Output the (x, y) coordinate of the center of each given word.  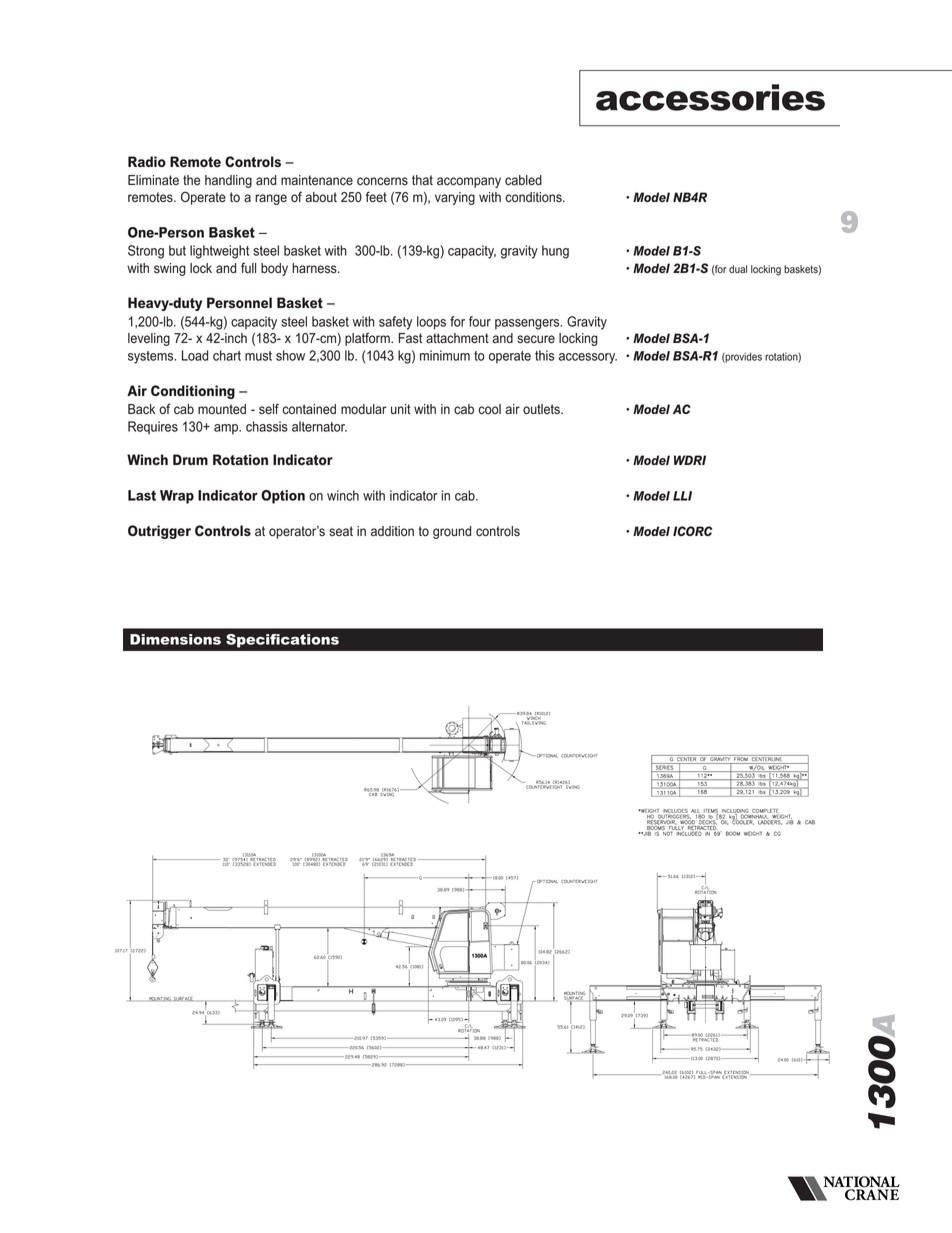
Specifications (282, 641)
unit (401, 409)
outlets (542, 409)
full (248, 268)
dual (738, 269)
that (422, 180)
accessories (710, 97)
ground (452, 532)
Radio (147, 161)
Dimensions (175, 639)
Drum (190, 459)
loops (431, 323)
